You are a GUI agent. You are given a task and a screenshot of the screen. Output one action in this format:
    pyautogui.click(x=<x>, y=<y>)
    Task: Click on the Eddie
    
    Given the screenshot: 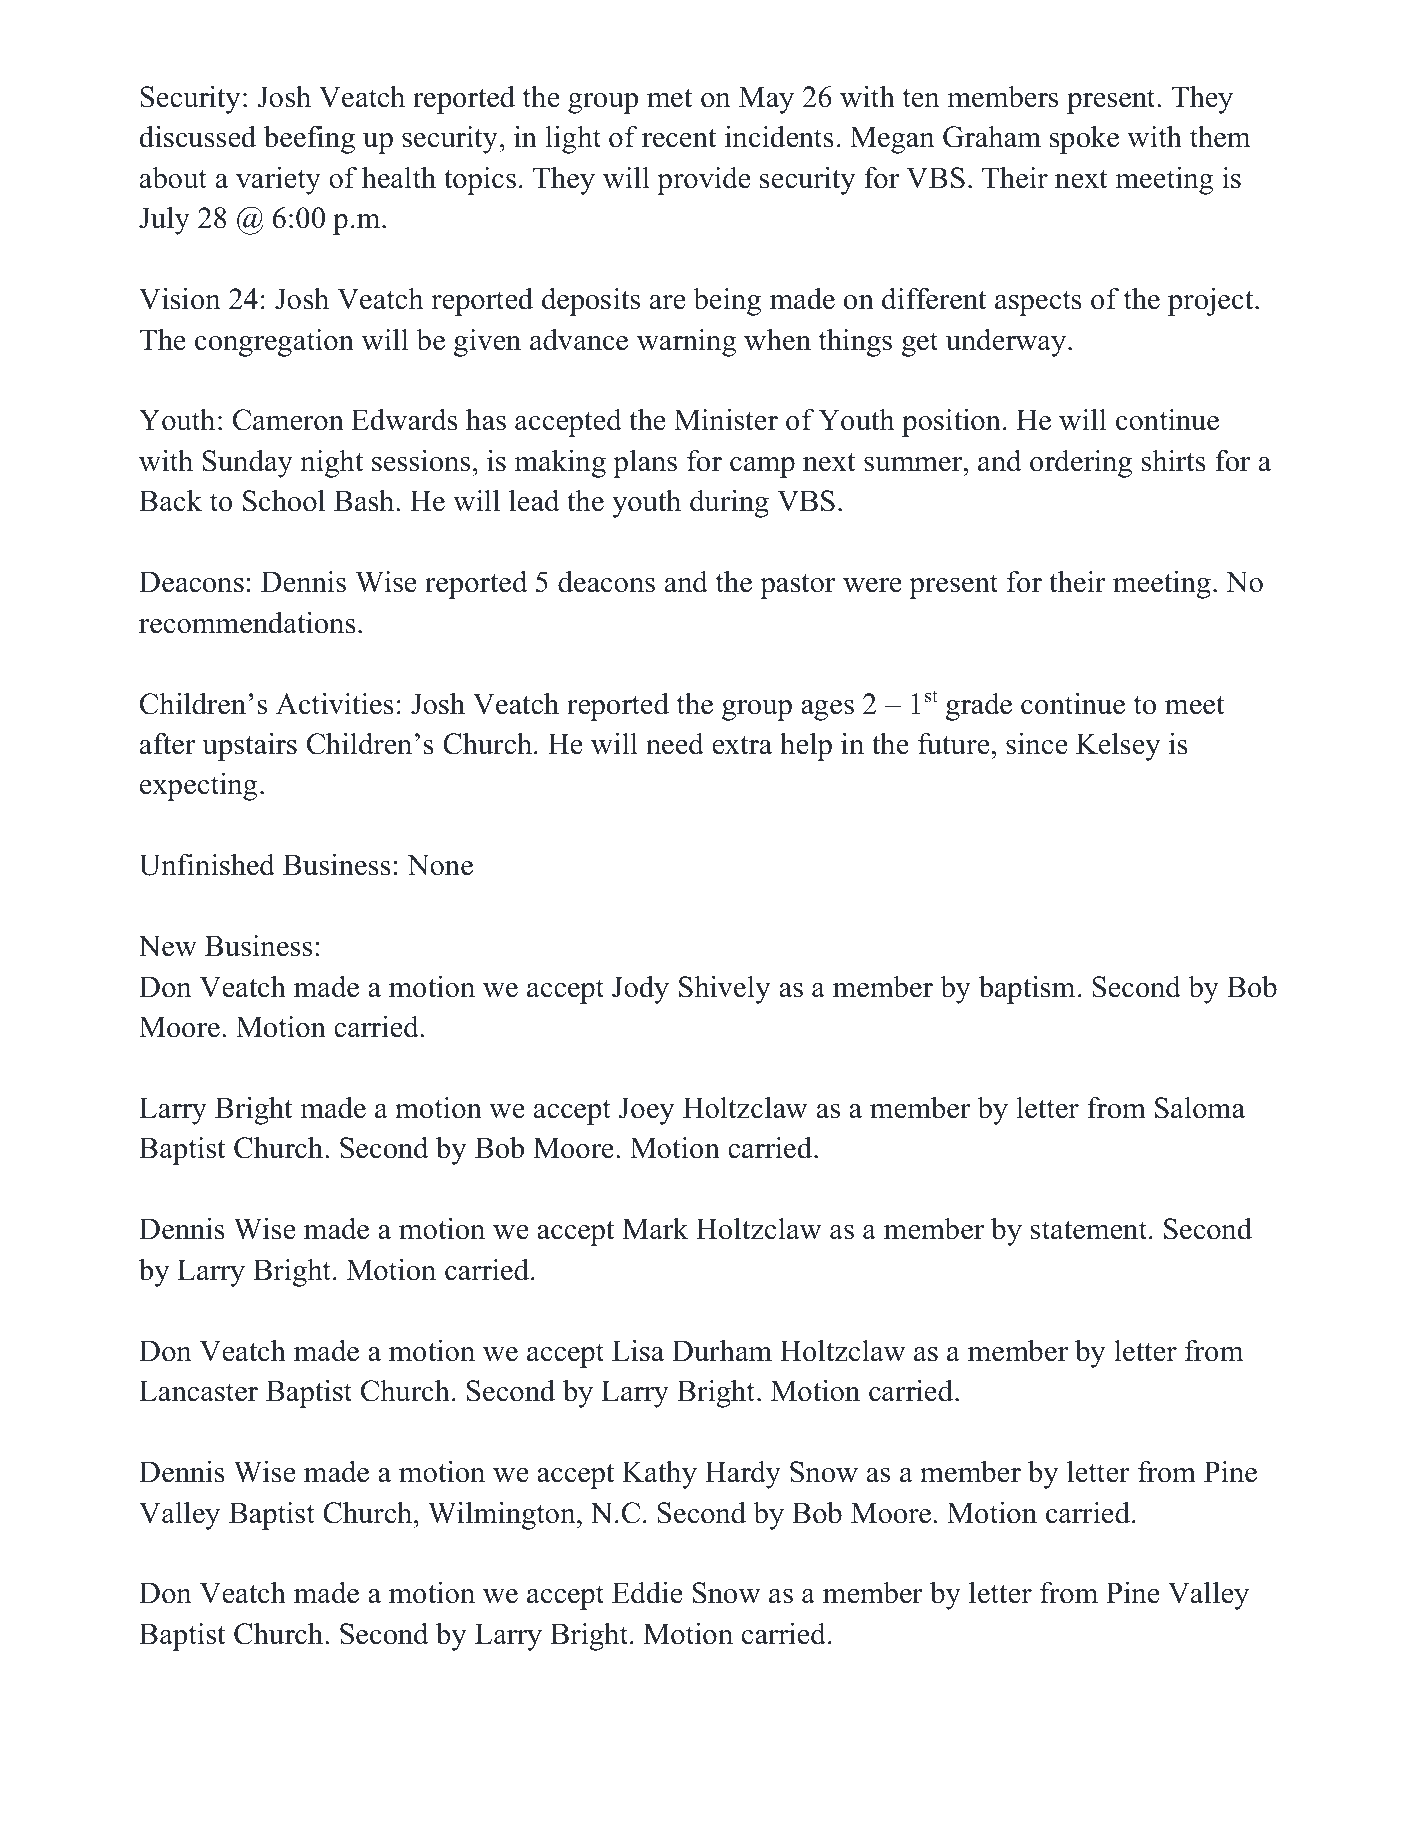 What is the action you would take?
    pyautogui.click(x=647, y=1592)
